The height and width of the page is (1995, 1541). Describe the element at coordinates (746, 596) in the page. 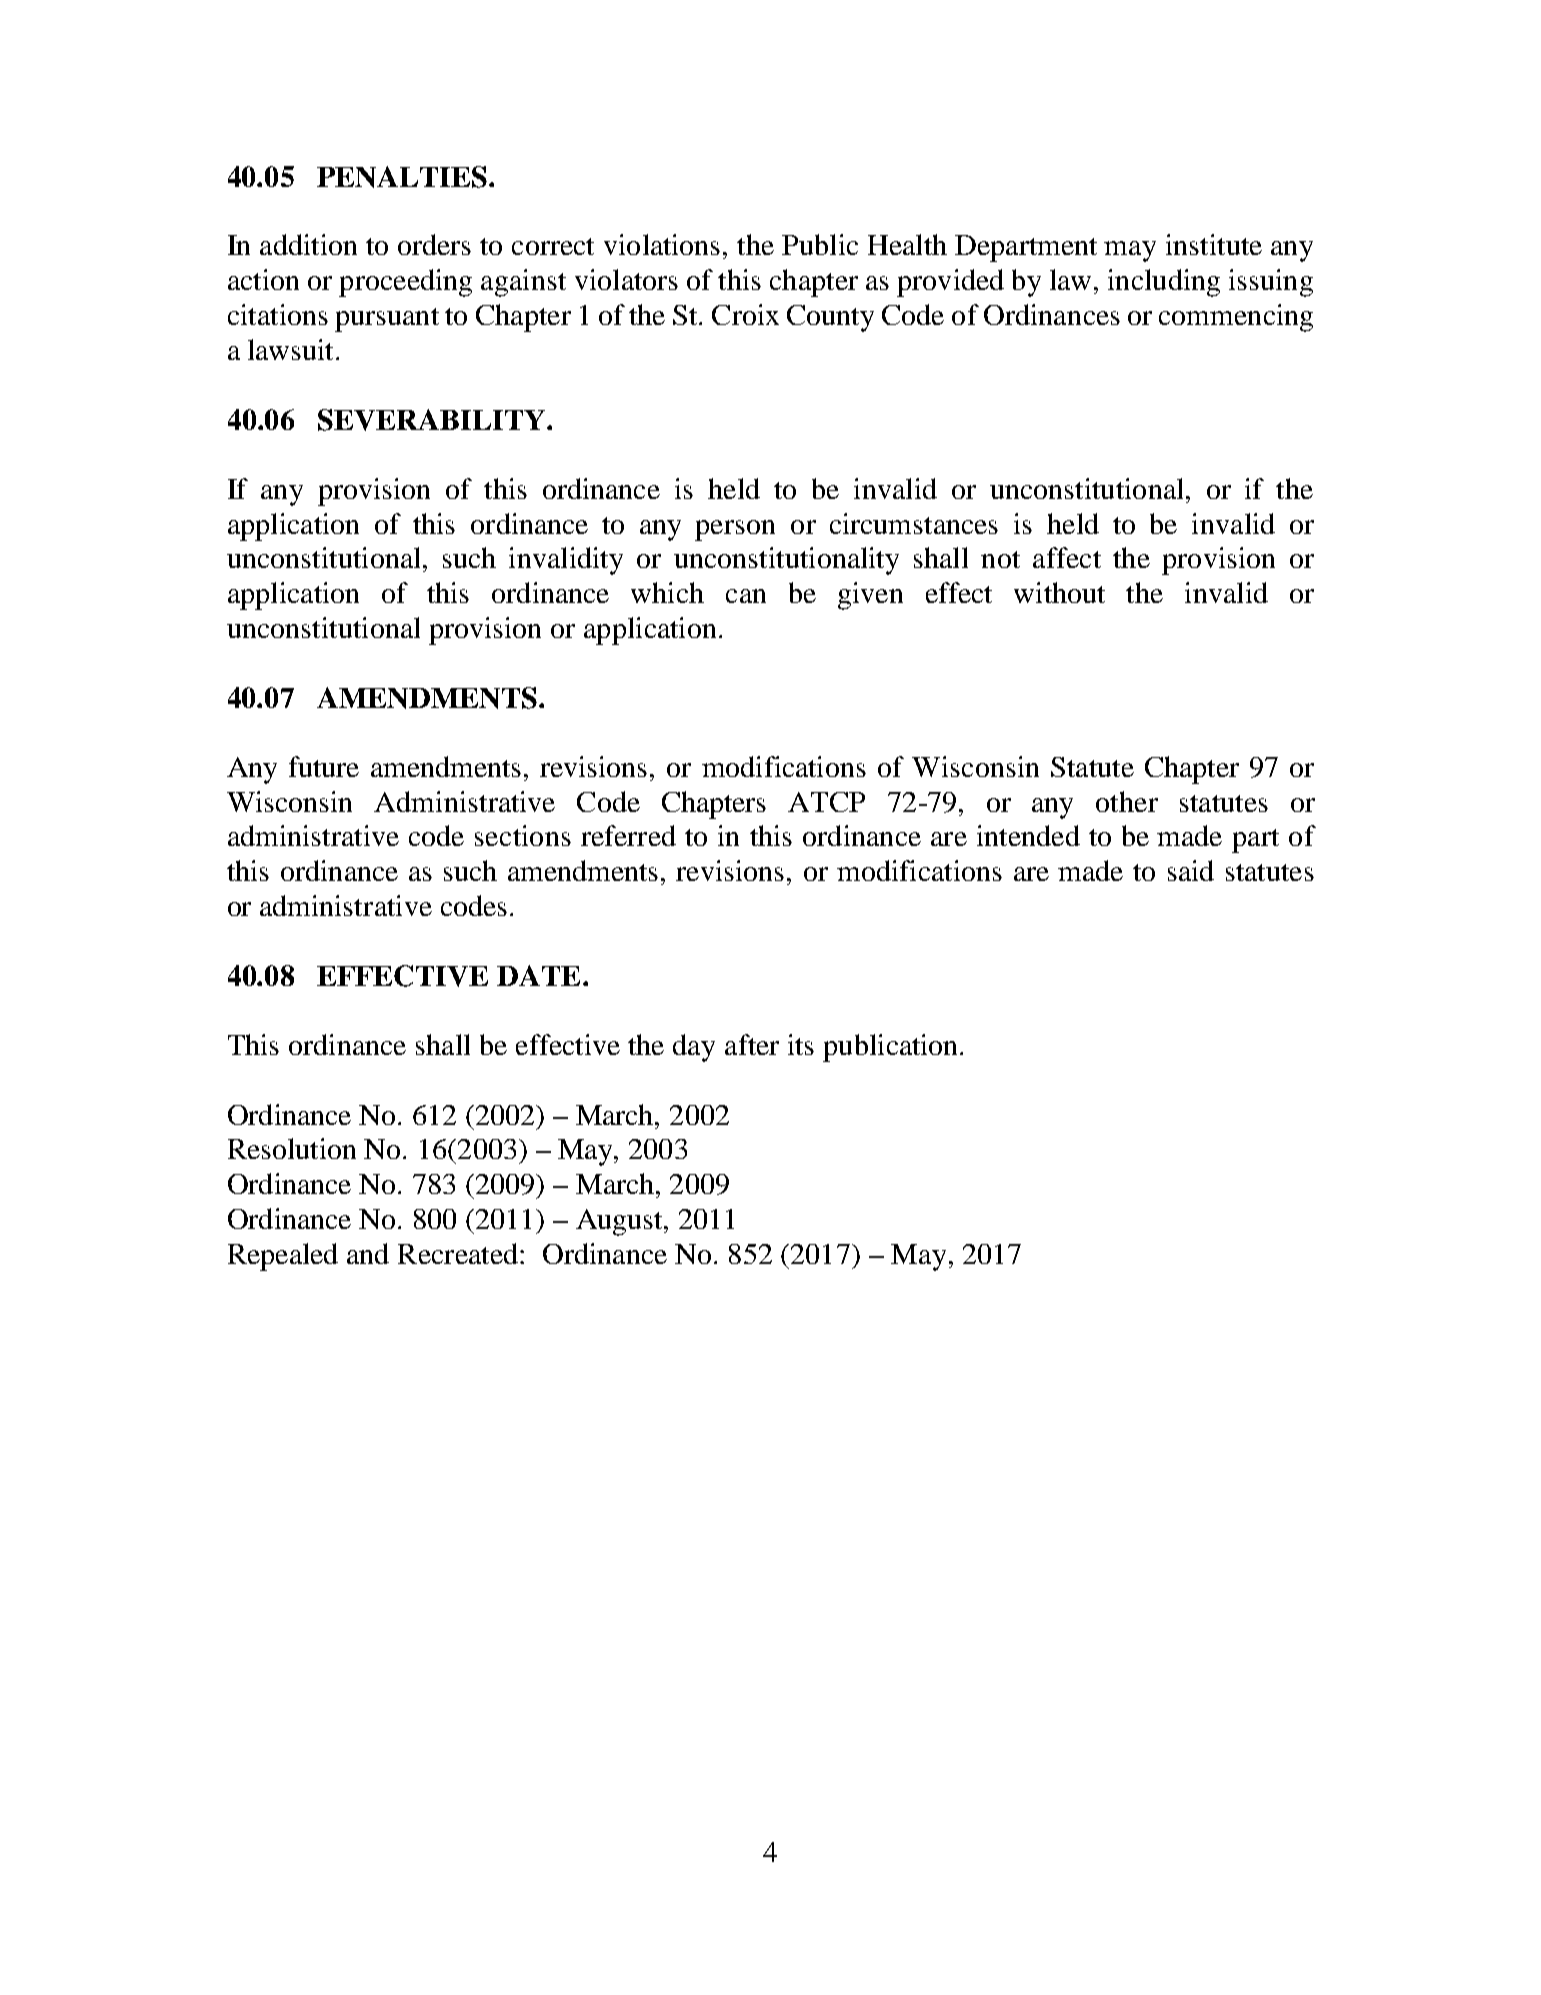

I see `can` at that location.
